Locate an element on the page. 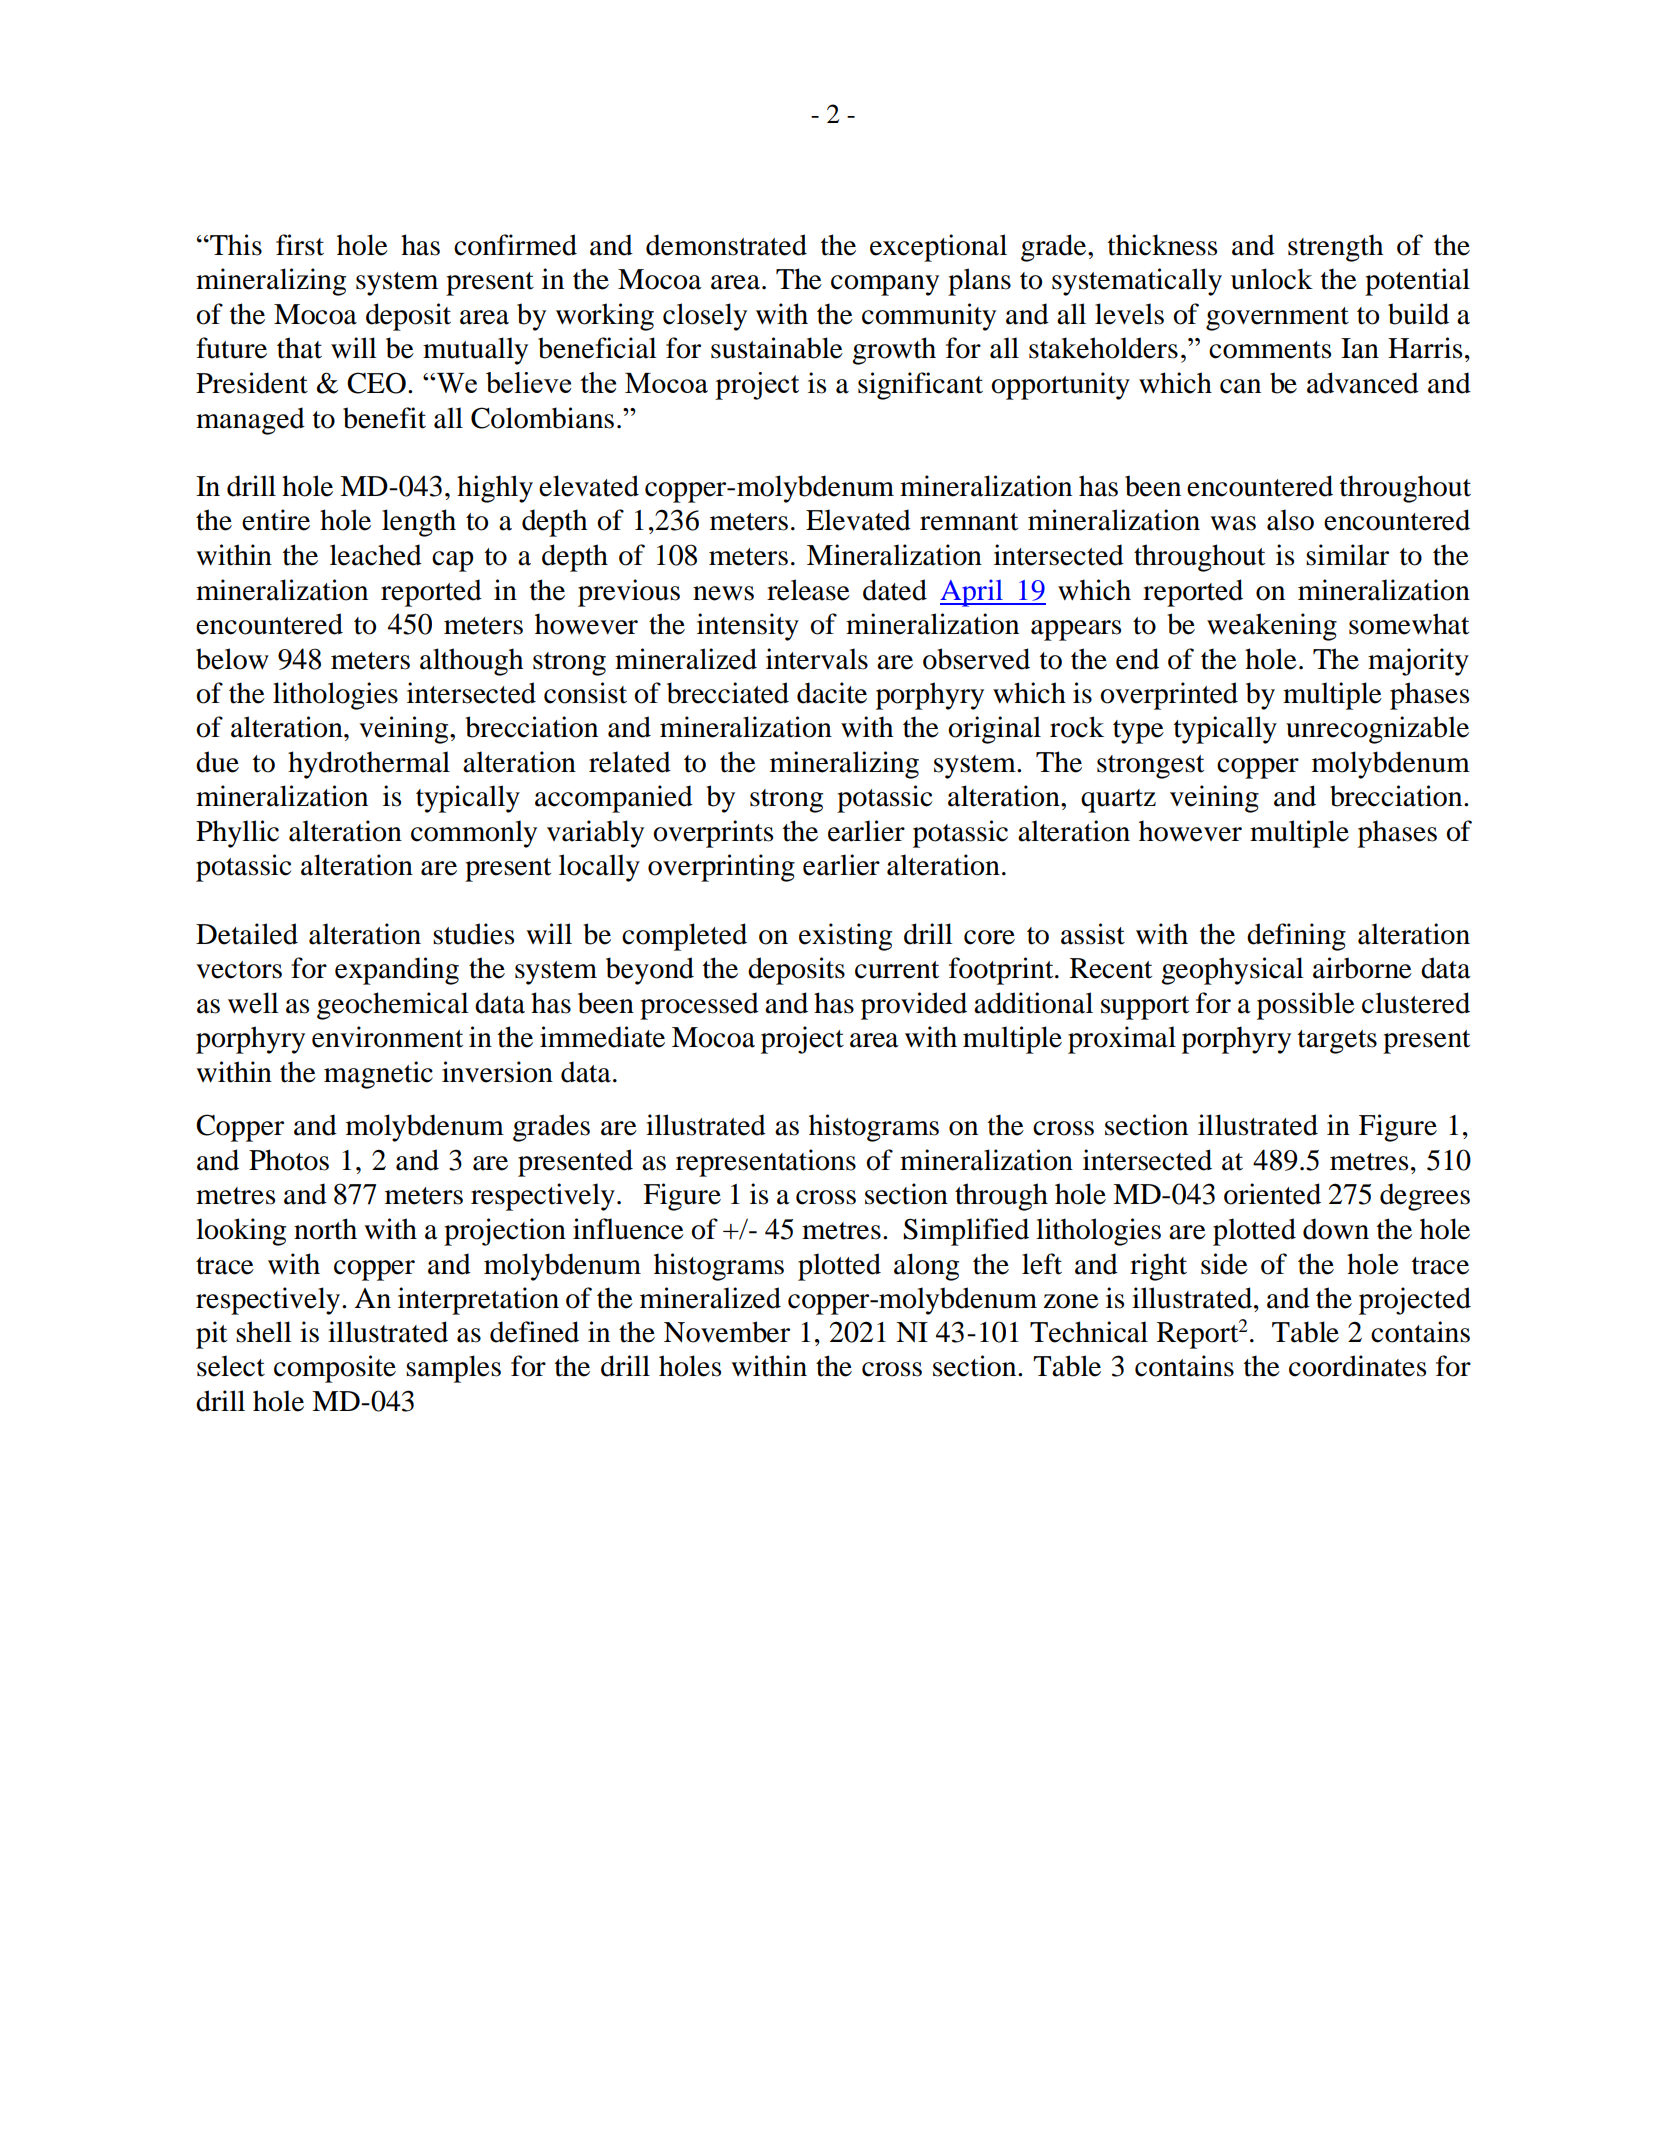  geophysical is located at coordinates (1232, 971).
